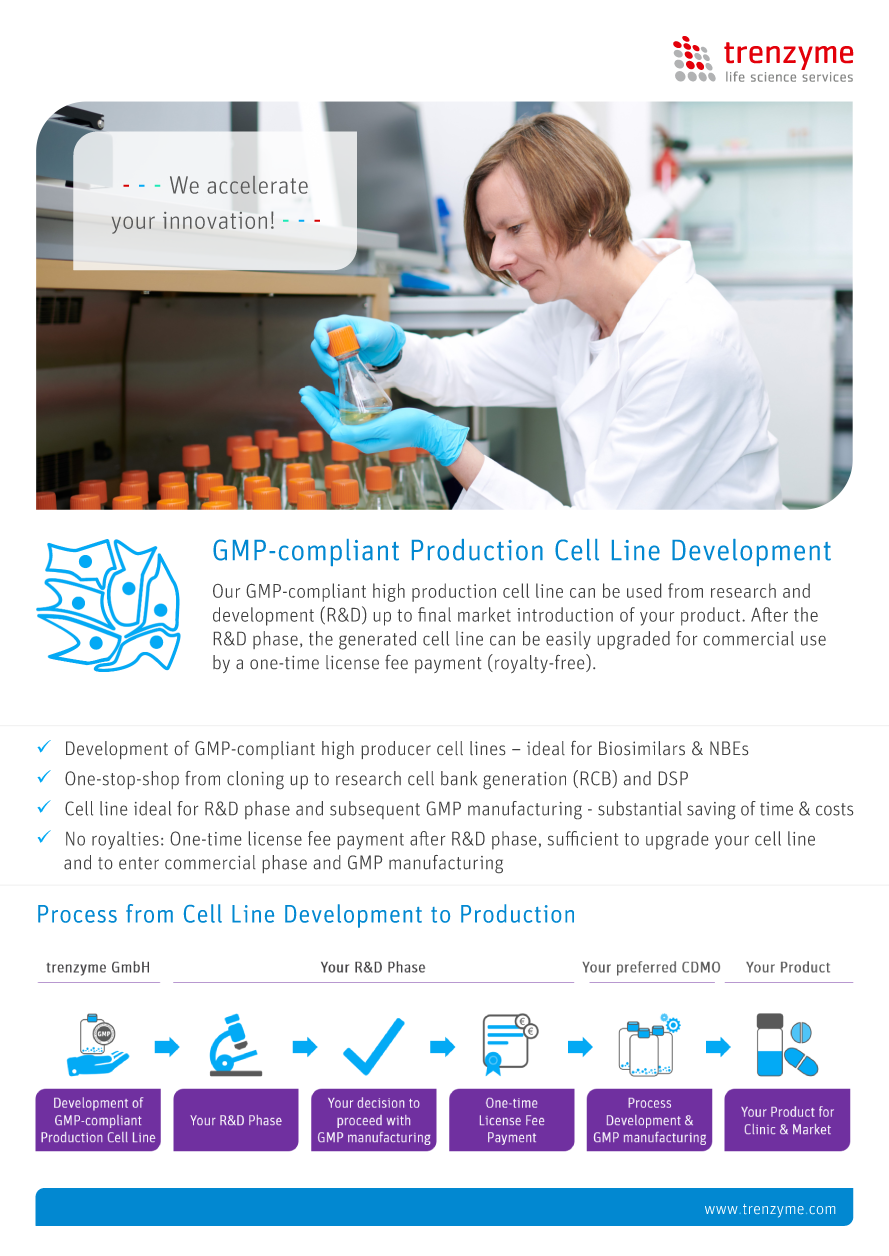 This page has height=1256, width=889. Describe the element at coordinates (644, 590) in the page. I see `used` at that location.
